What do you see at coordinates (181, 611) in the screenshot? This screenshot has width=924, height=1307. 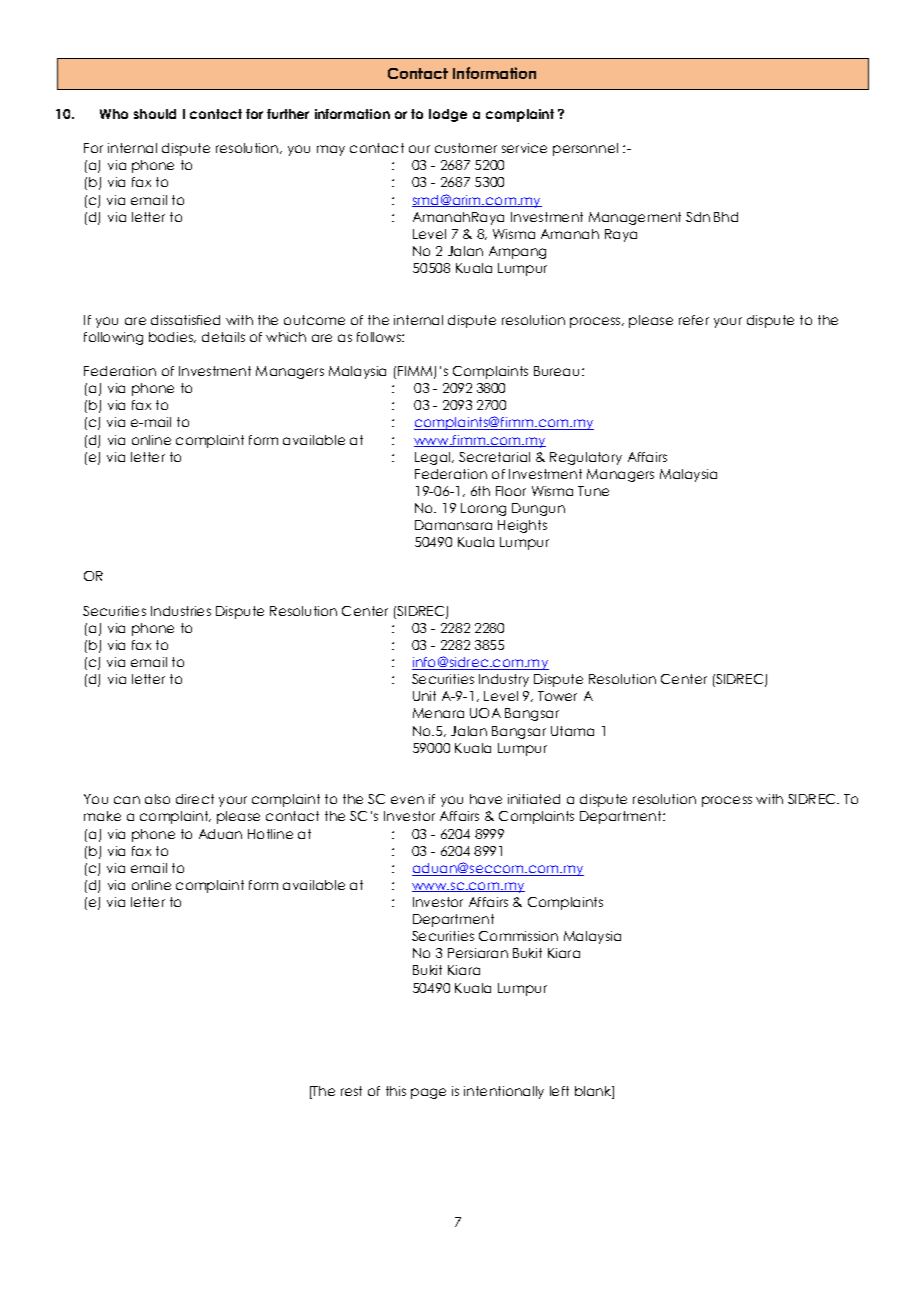 I see `Industries` at bounding box center [181, 611].
